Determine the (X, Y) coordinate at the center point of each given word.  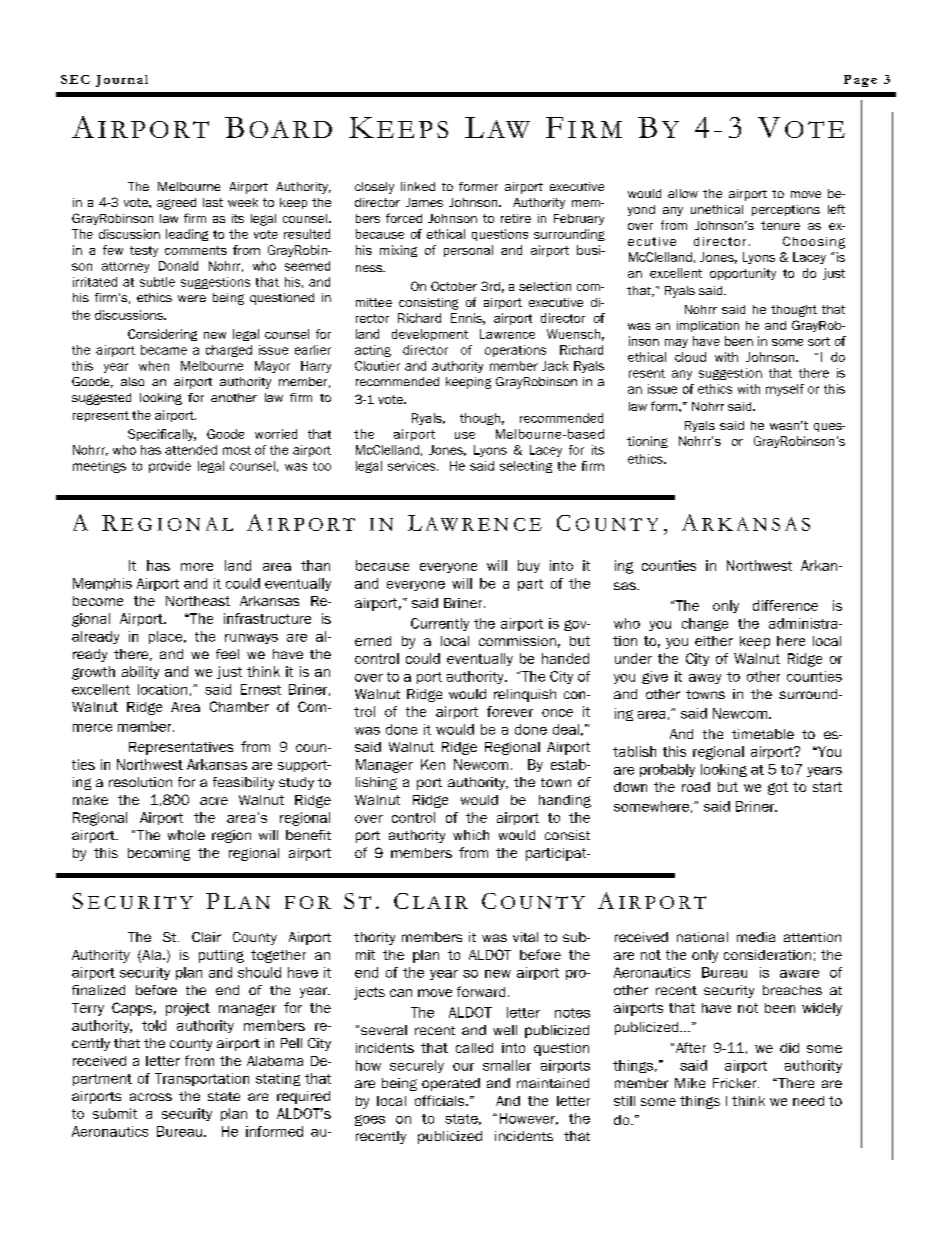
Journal (122, 81)
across (151, 1097)
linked (418, 186)
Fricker (736, 1083)
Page (860, 81)
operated (451, 1084)
